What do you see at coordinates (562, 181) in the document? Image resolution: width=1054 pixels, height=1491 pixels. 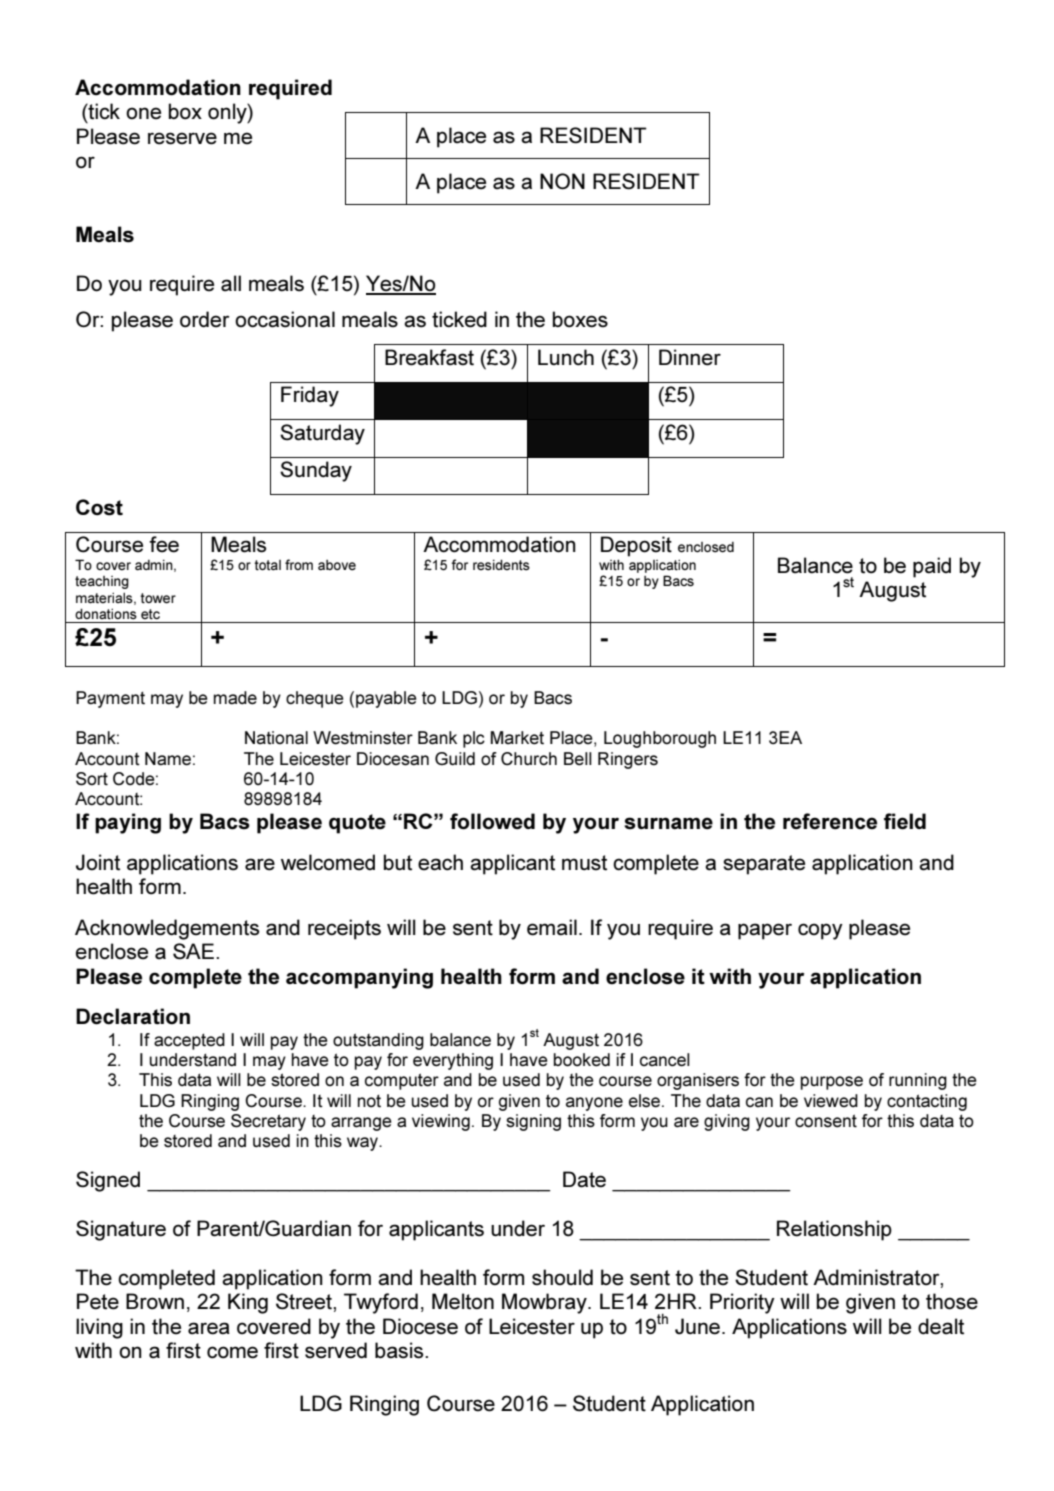 I see `NON` at bounding box center [562, 181].
